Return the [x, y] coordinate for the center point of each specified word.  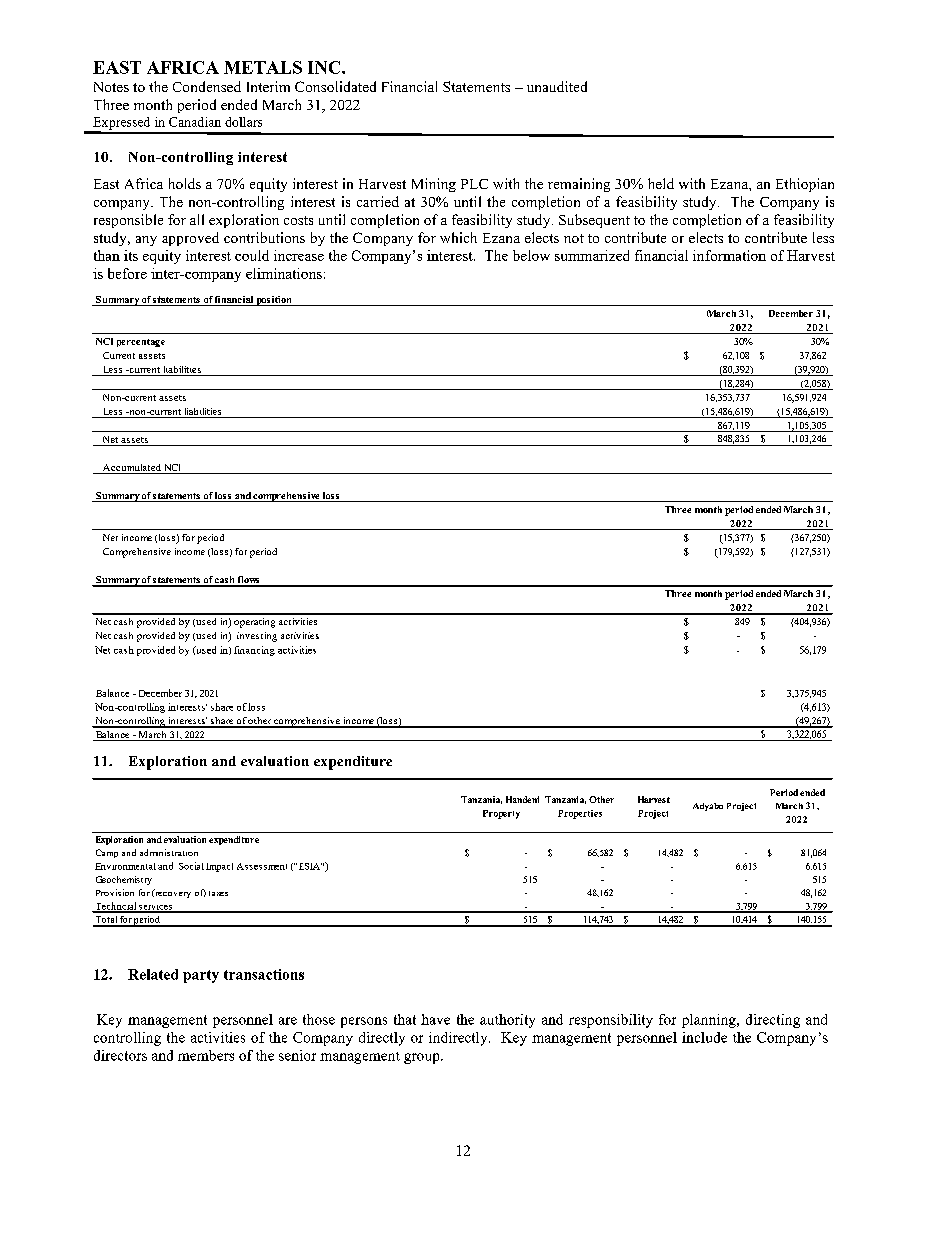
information [729, 255]
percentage [141, 343]
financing [254, 651]
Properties [580, 814]
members [206, 1055]
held [661, 183]
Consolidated [335, 86]
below [531, 255]
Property [501, 814]
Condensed [207, 86]
